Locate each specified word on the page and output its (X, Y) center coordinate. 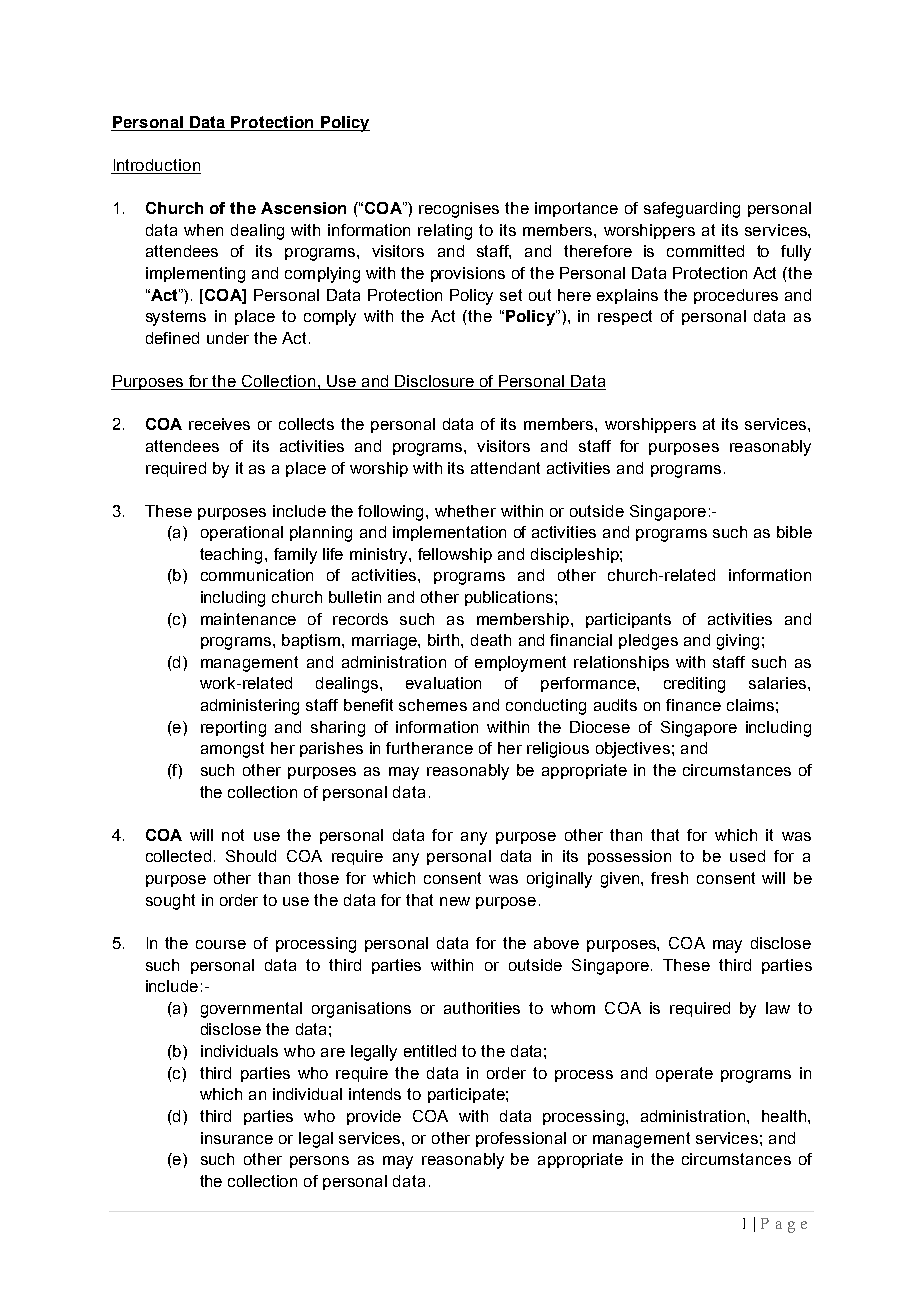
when (203, 230)
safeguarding (692, 210)
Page (784, 1225)
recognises (459, 210)
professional (521, 1139)
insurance (237, 1138)
